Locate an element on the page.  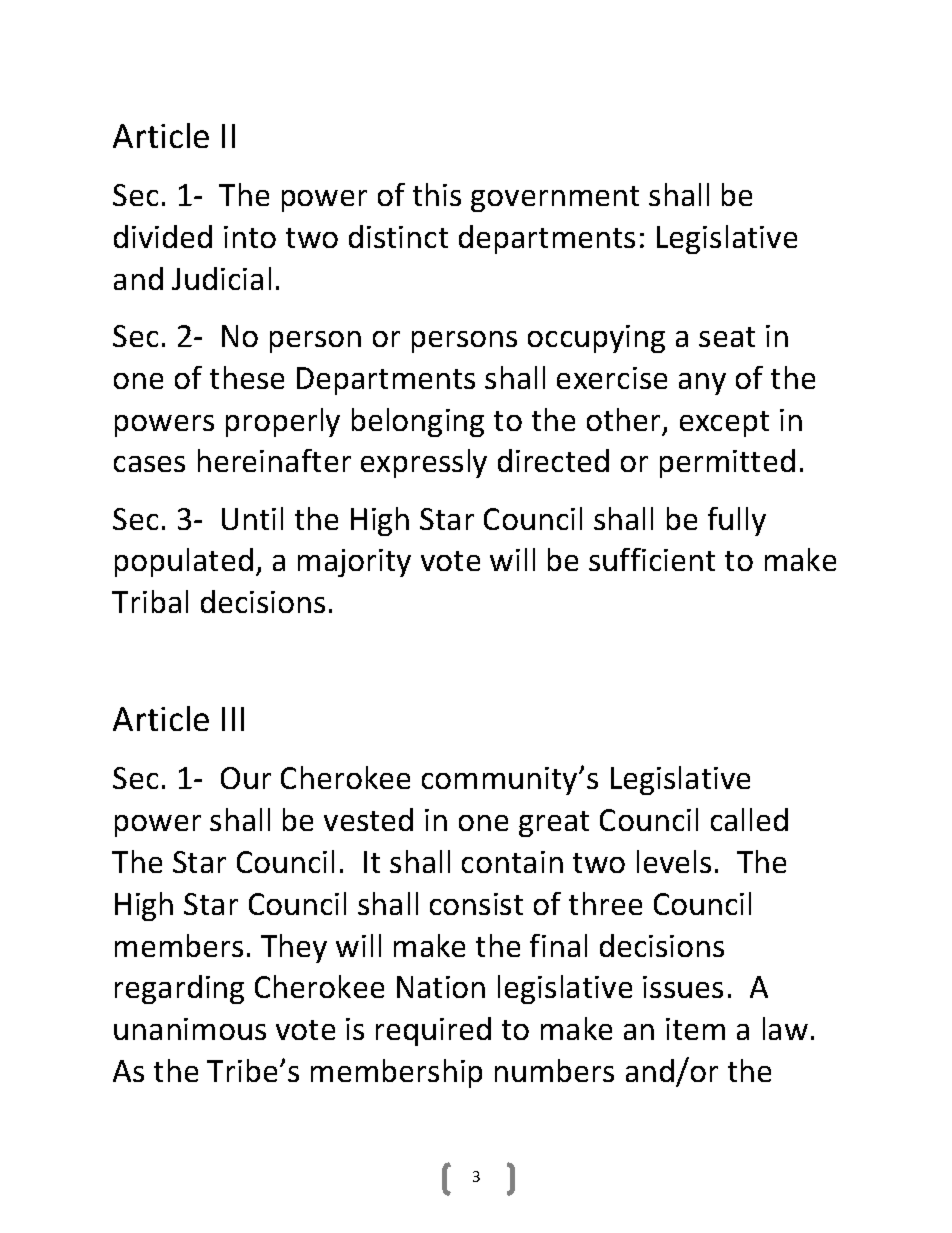
required is located at coordinates (433, 1031).
